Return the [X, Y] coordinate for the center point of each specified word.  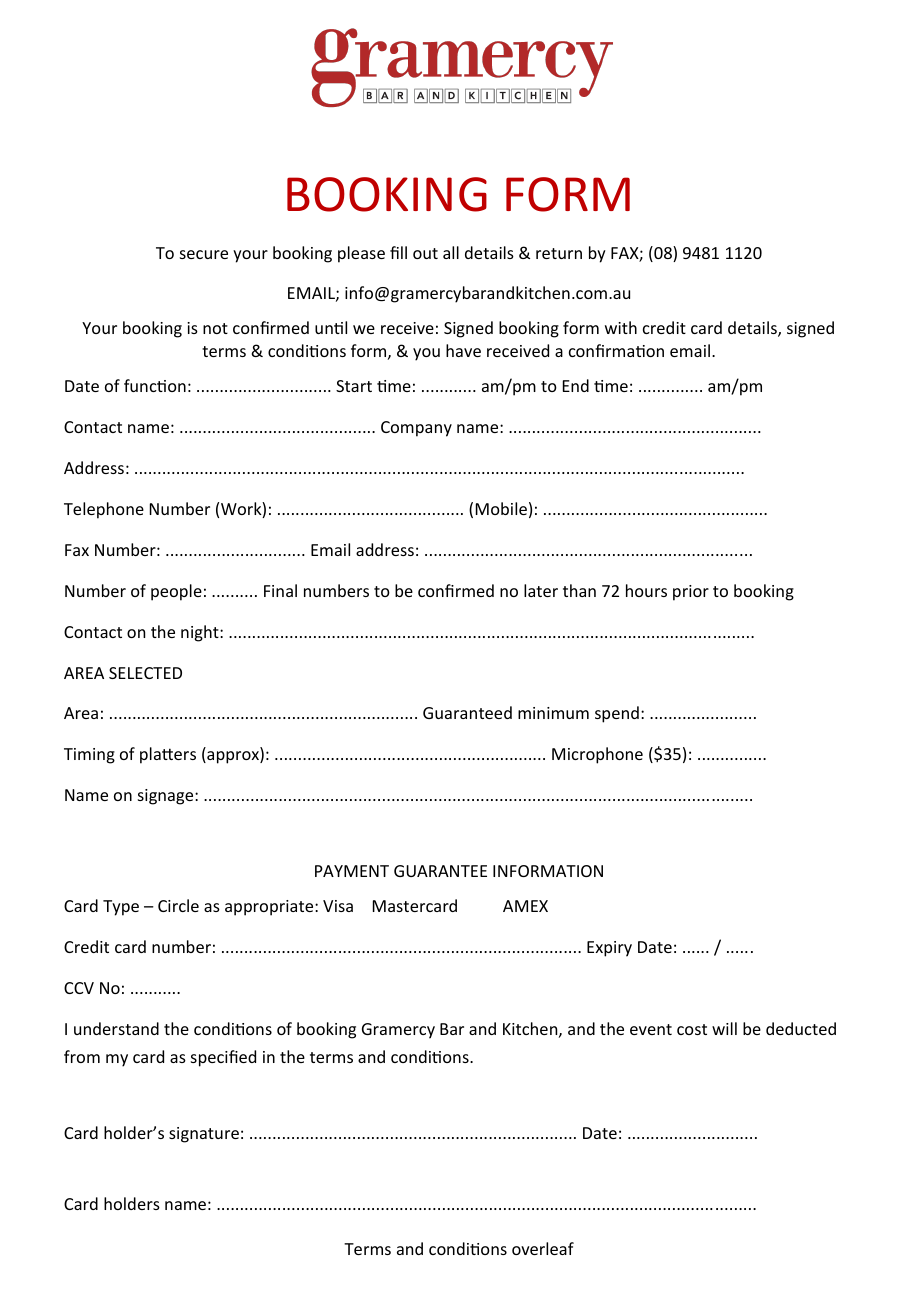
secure [204, 254]
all [451, 252]
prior [691, 593]
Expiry [609, 949]
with [621, 327]
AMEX [525, 906]
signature [204, 1135]
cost [692, 1029]
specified [223, 1058]
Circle [178, 905]
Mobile [501, 508]
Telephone [104, 510]
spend [617, 714]
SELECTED [145, 673]
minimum [553, 713]
